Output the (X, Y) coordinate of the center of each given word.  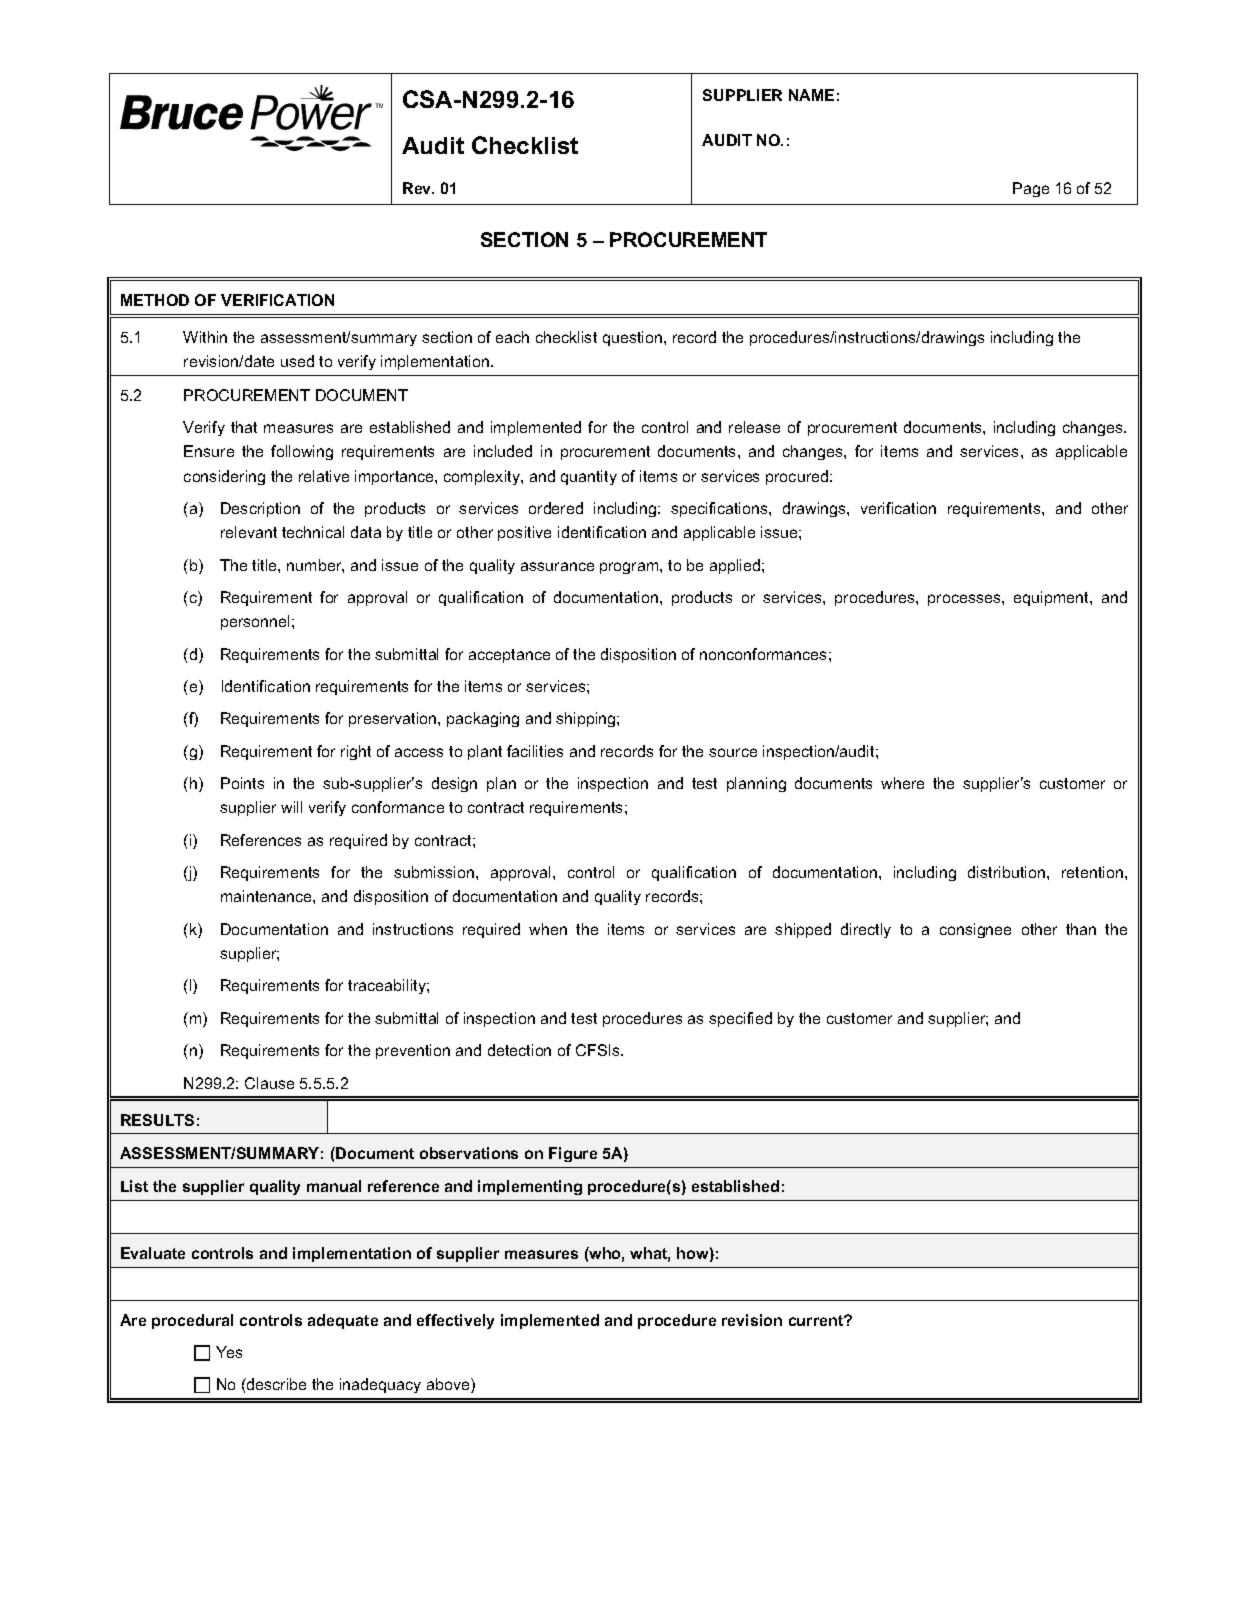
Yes (229, 1352)
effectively (455, 1321)
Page (1031, 189)
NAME (811, 95)
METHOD (155, 300)
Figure (573, 1154)
